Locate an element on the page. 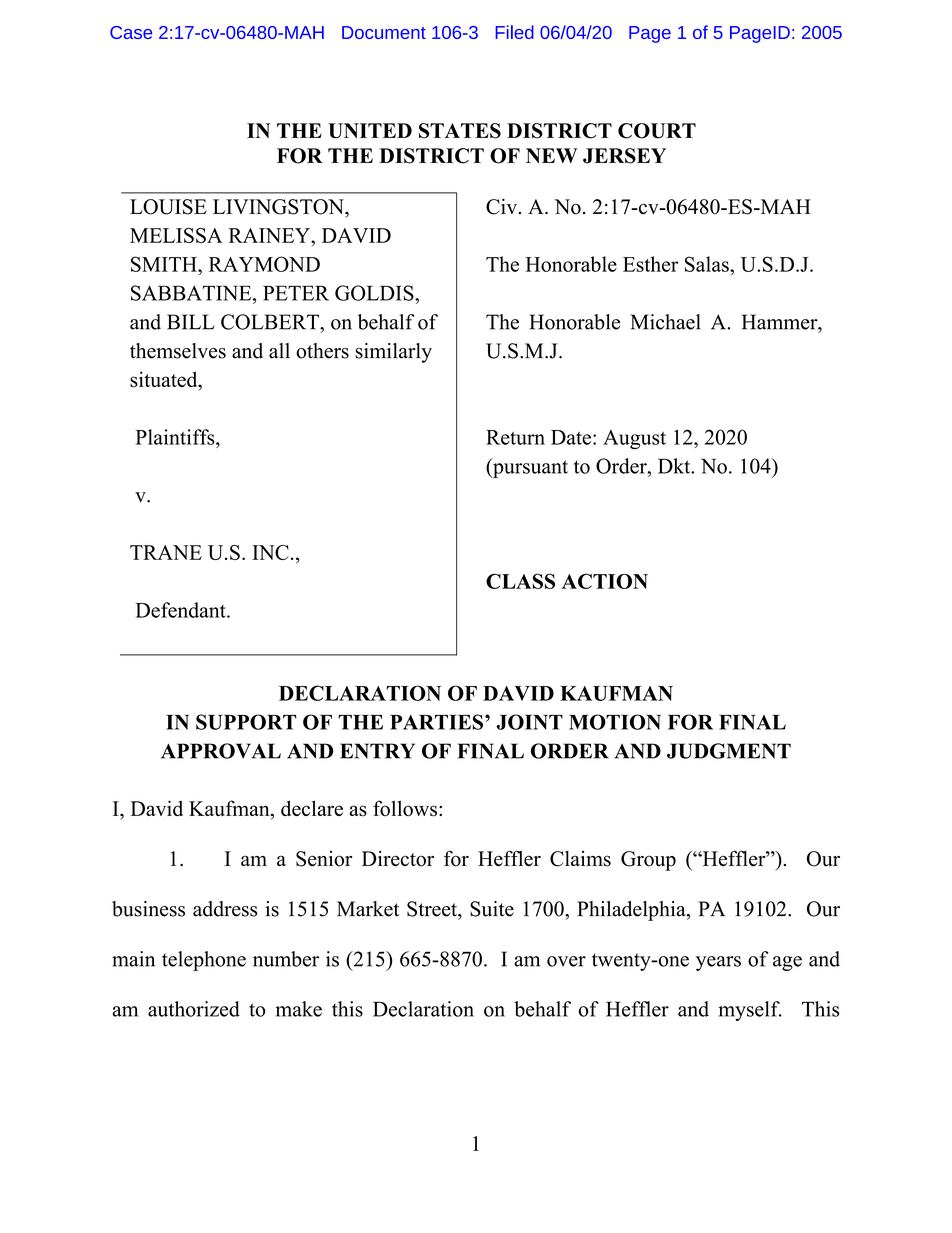 The image size is (952, 1233). SUPPORT is located at coordinates (246, 722).
